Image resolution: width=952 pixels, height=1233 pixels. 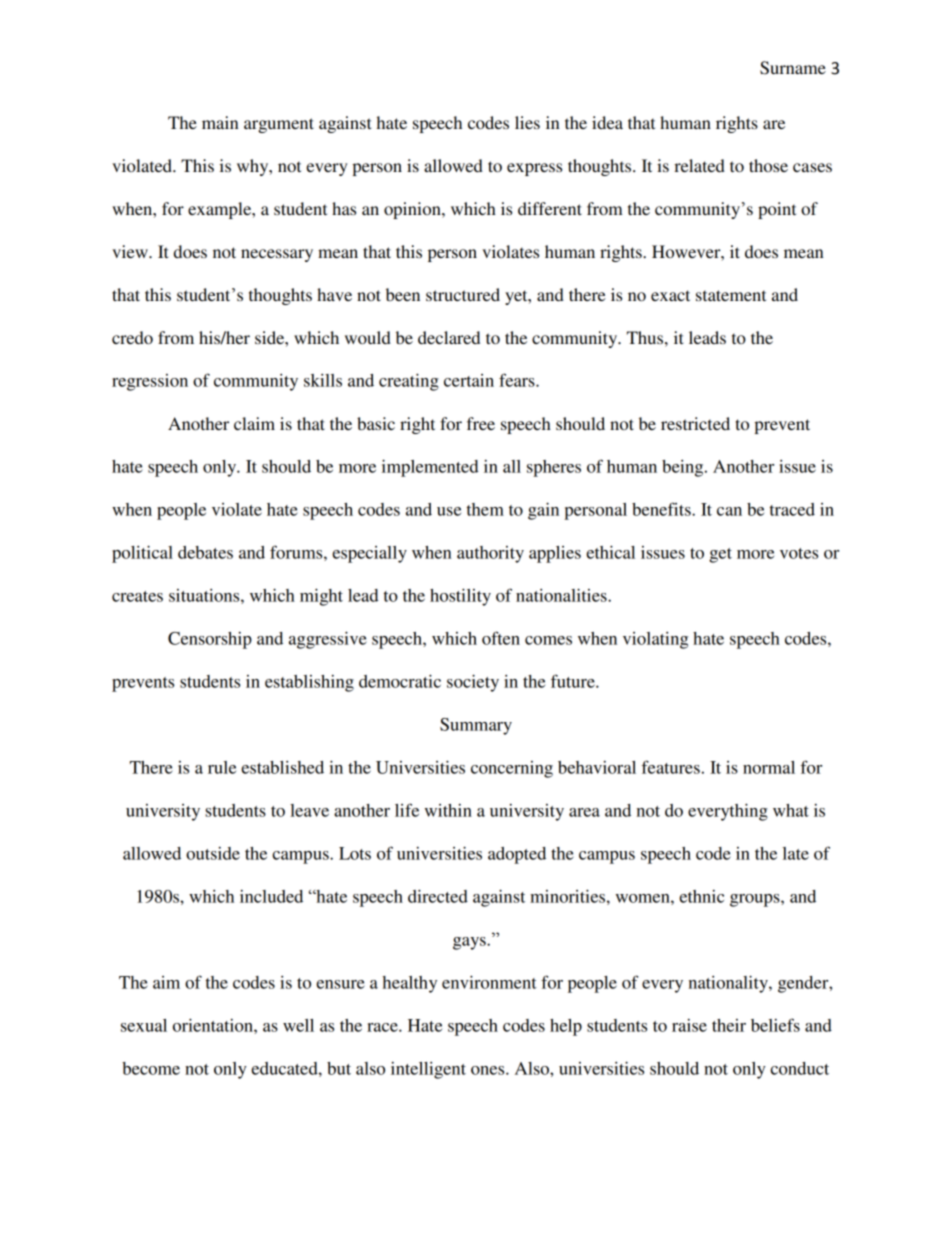 I want to click on ones, so click(x=489, y=1070).
